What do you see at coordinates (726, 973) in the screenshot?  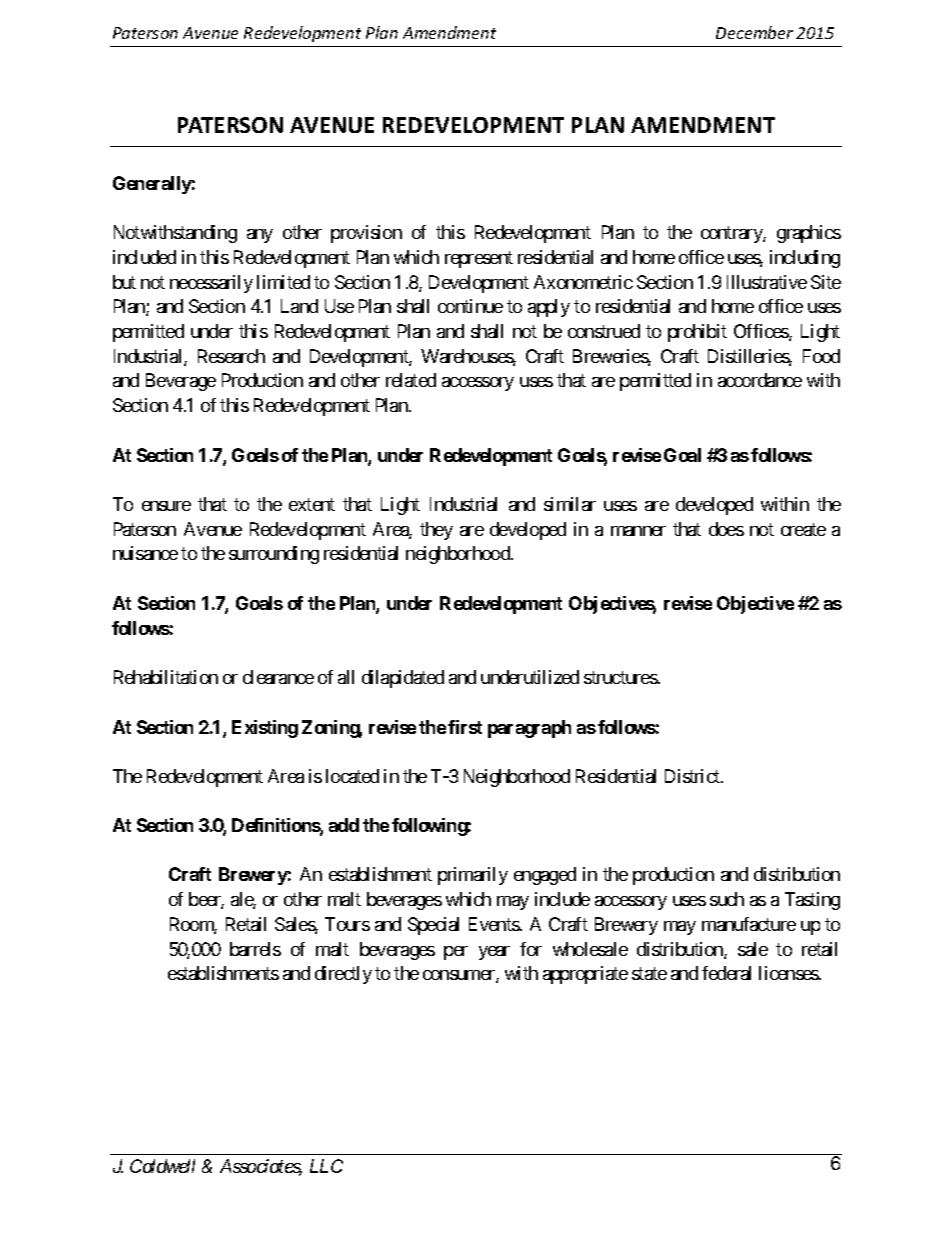 I see `federal` at bounding box center [726, 973].
